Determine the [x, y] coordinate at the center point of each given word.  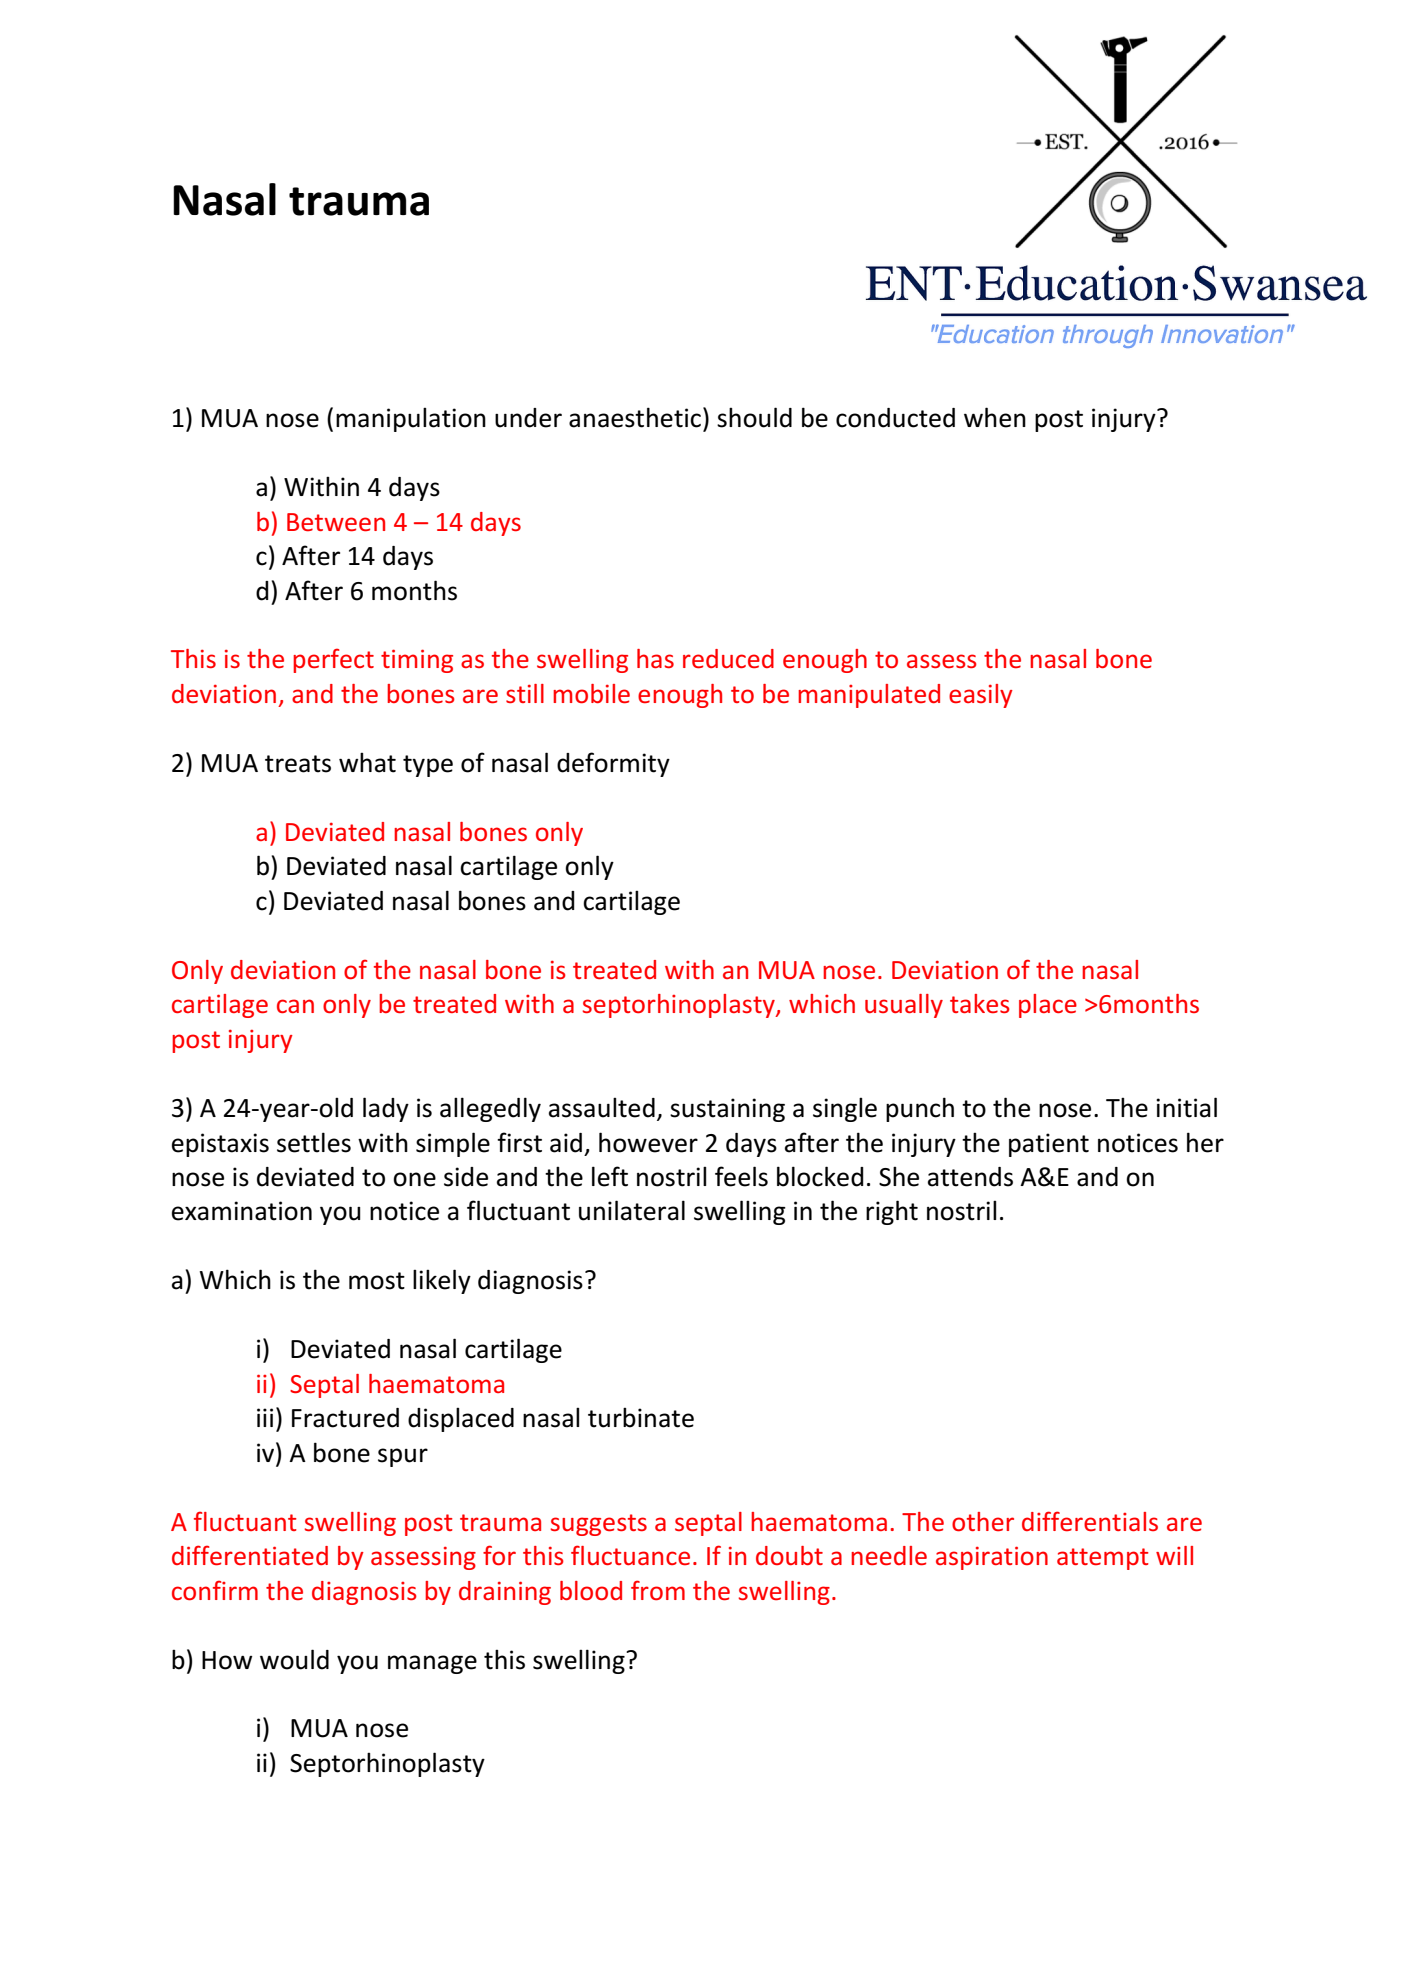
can [295, 1006]
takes [980, 1003]
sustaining [727, 1110]
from [658, 1590]
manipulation [411, 419]
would [294, 1659]
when [995, 417]
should [754, 417]
